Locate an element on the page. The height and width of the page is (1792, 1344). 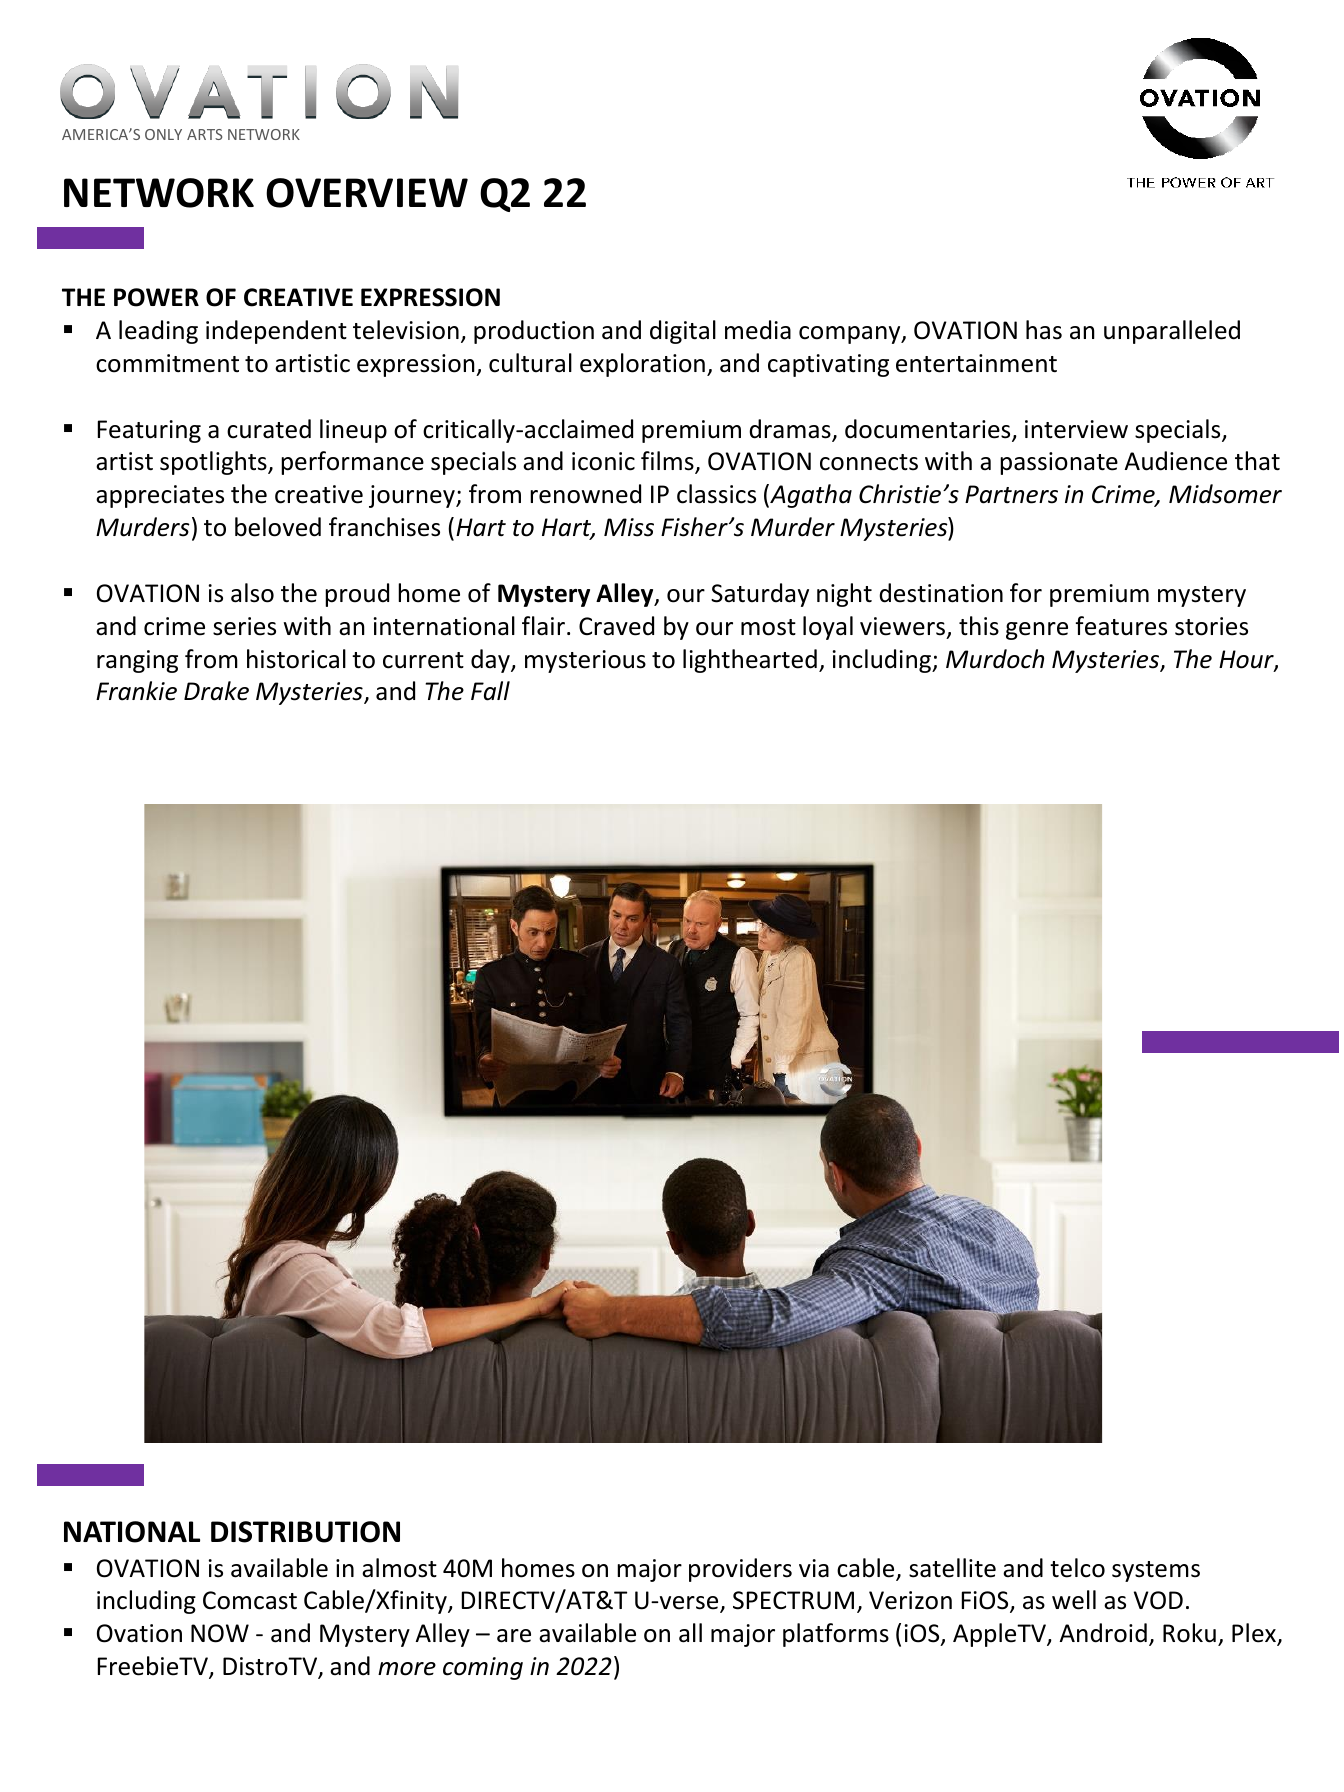
providers is located at coordinates (740, 1570).
